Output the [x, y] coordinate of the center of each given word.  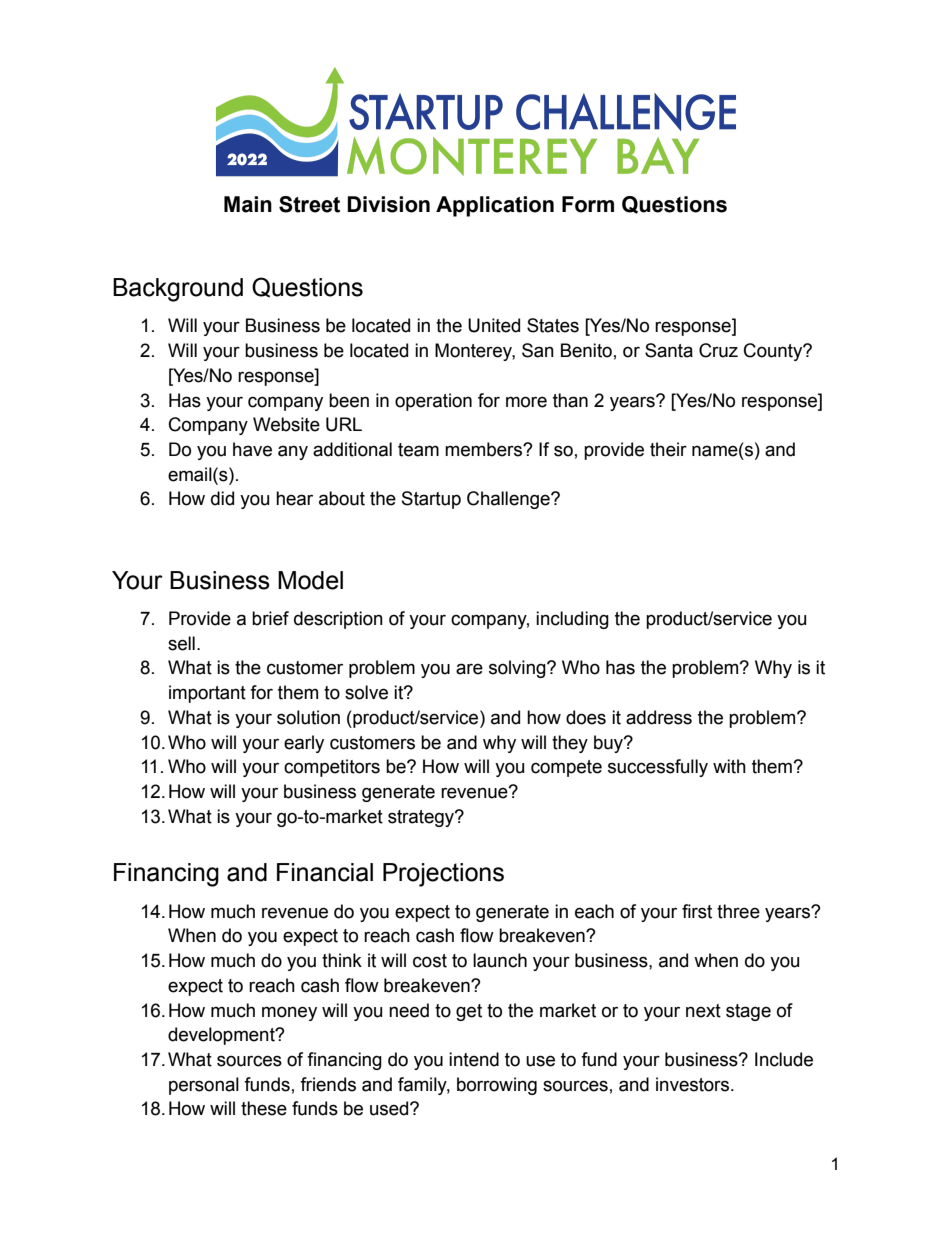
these [264, 1108]
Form [588, 204]
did [222, 498]
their [668, 449]
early [304, 744]
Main [248, 204]
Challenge [509, 500]
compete [566, 768]
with [729, 766]
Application [495, 206]
